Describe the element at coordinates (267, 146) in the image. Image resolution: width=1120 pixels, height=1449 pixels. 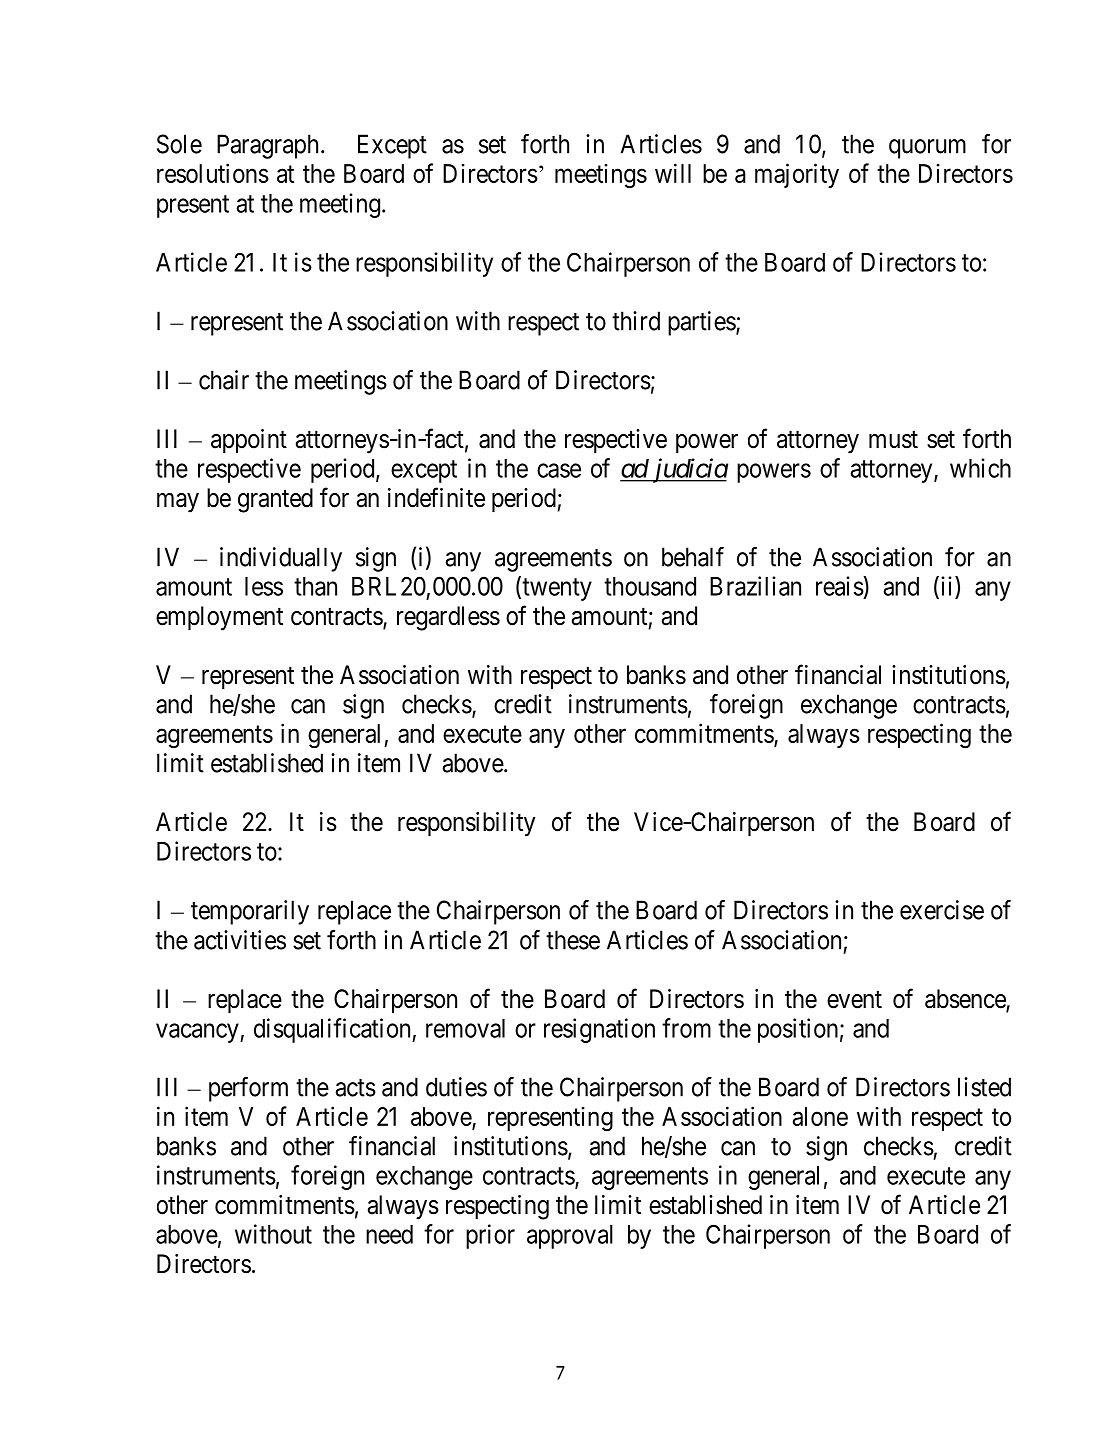
I see `Paragraph` at that location.
